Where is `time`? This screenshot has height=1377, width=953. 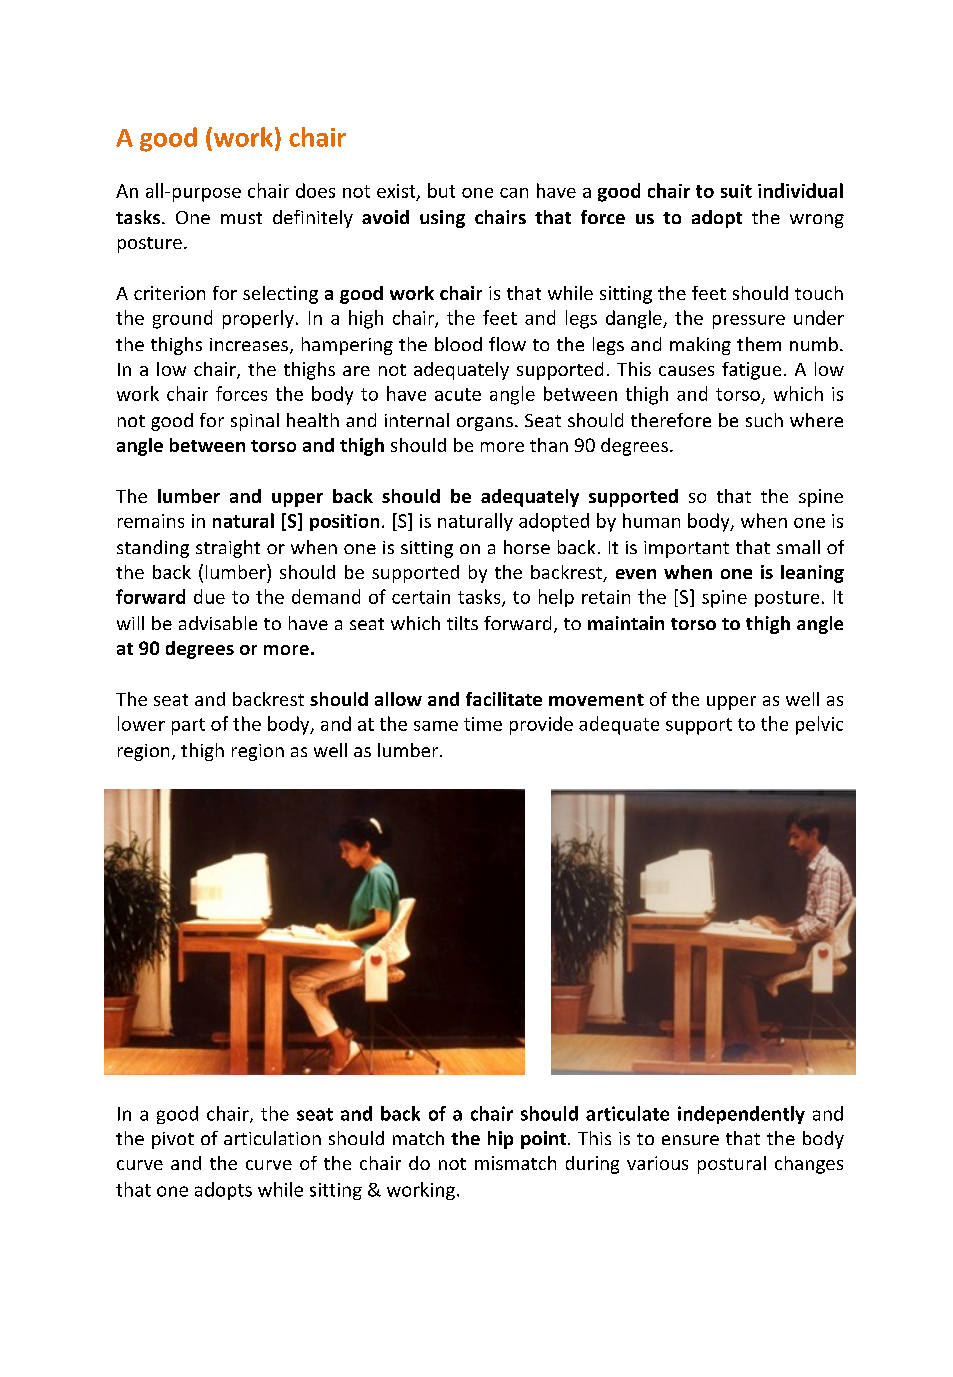 time is located at coordinates (483, 724).
